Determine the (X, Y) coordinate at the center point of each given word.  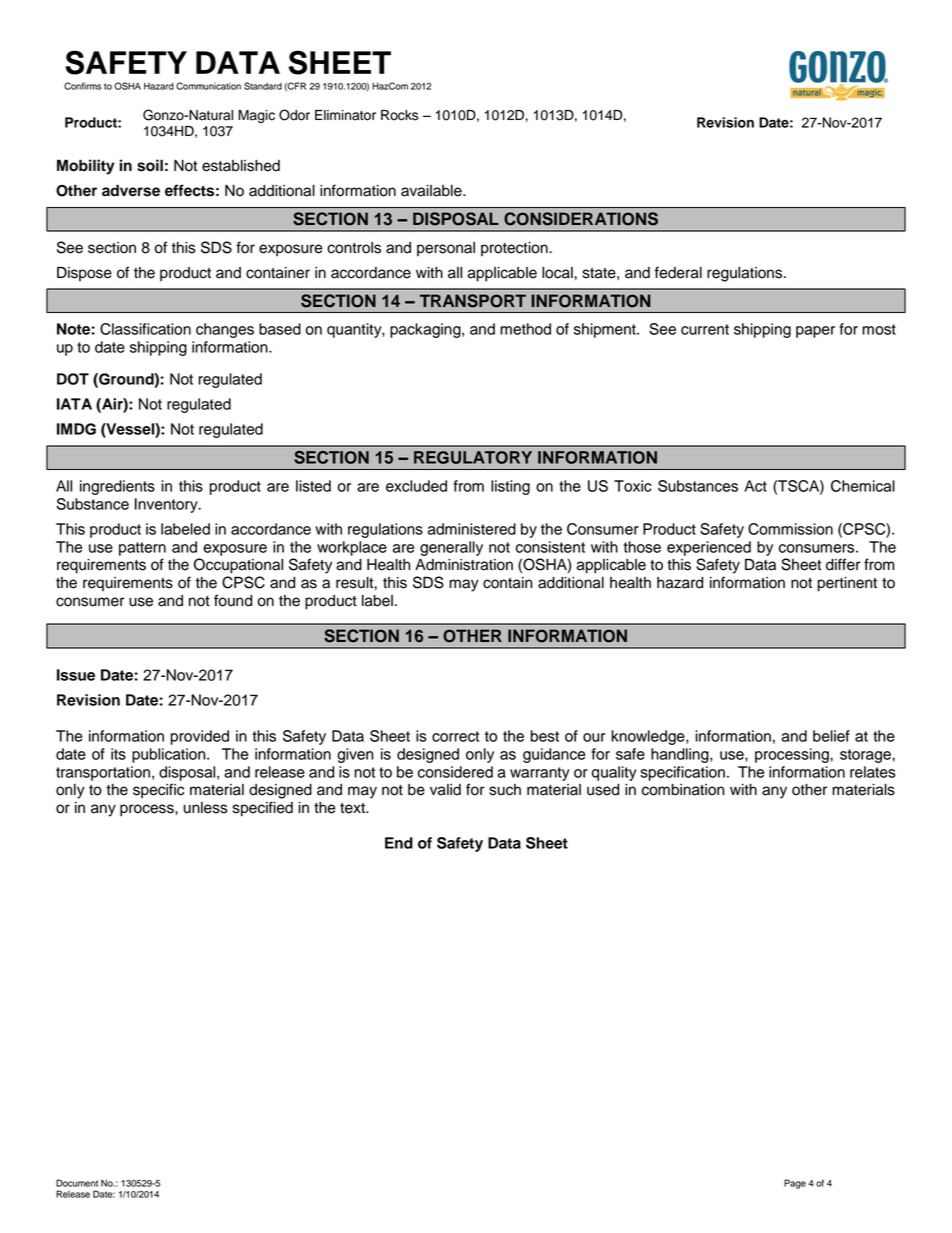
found (233, 600)
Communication (208, 86)
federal (678, 272)
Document (77, 1183)
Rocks (399, 115)
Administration (464, 565)
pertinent (847, 584)
